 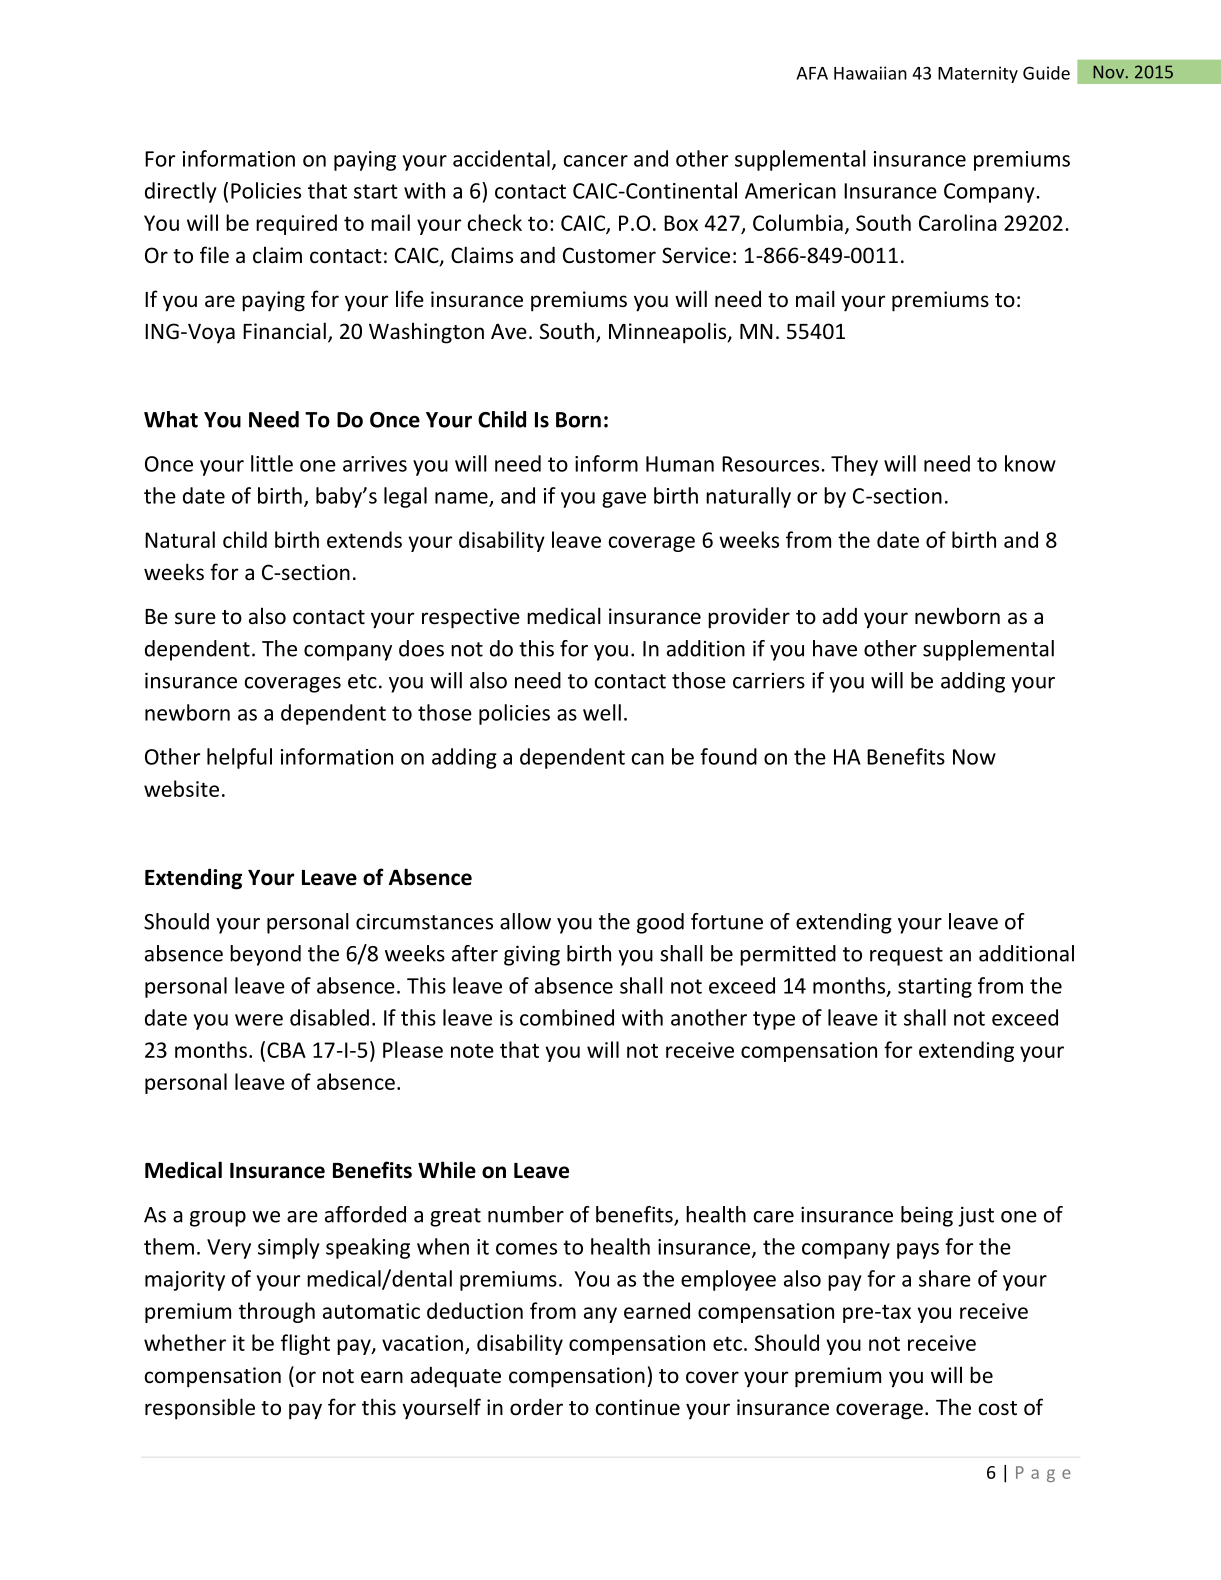 I want to click on continue, so click(x=638, y=1407).
